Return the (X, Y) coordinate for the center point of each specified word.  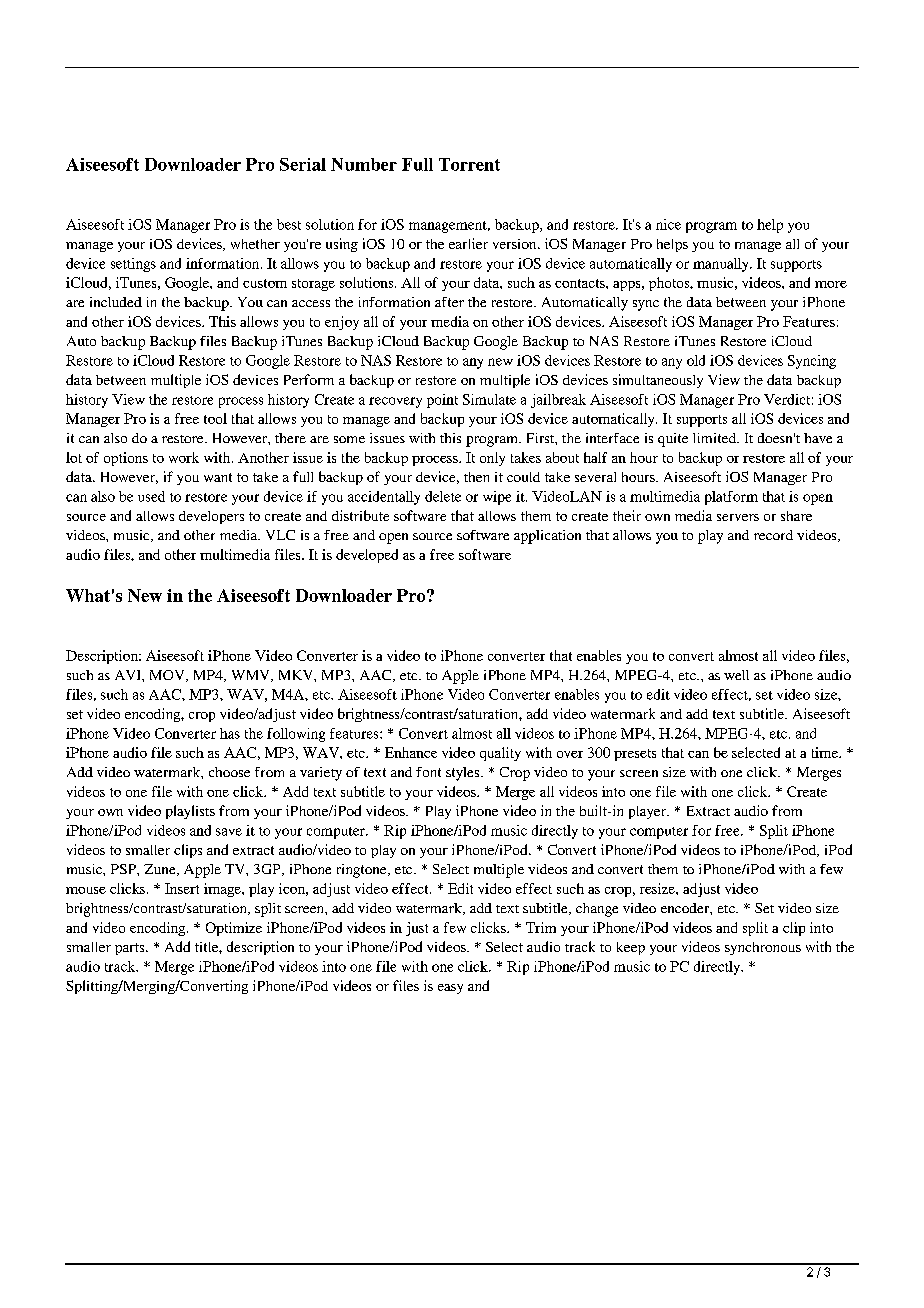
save (229, 832)
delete (443, 496)
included (116, 302)
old (696, 360)
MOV (168, 676)
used (151, 496)
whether (255, 244)
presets (635, 755)
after (449, 302)
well (736, 675)
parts (131, 949)
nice (668, 224)
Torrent (469, 164)
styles (464, 774)
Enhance (411, 752)
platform (731, 498)
